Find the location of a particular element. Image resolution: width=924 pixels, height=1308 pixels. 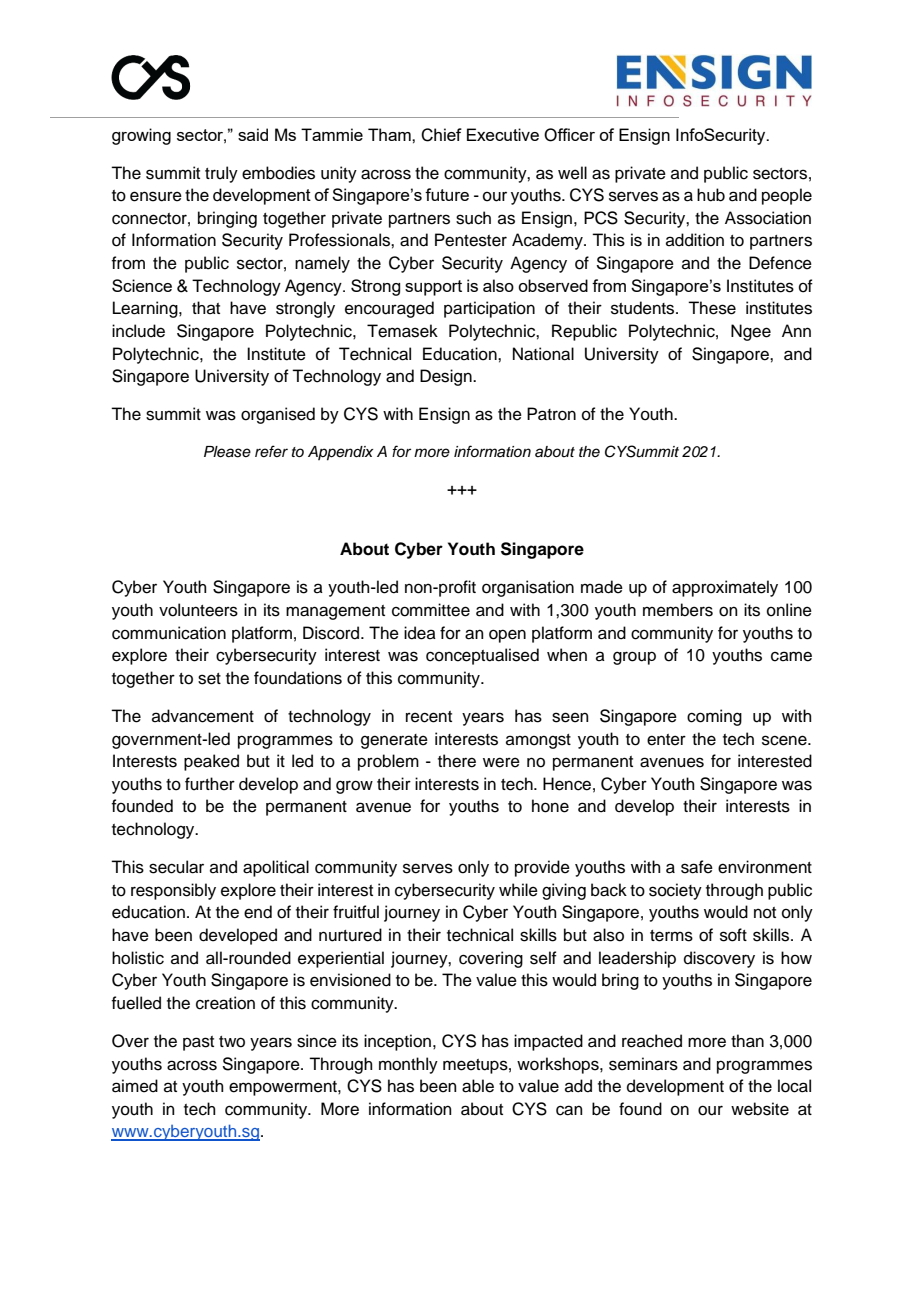

hub is located at coordinates (711, 195).
